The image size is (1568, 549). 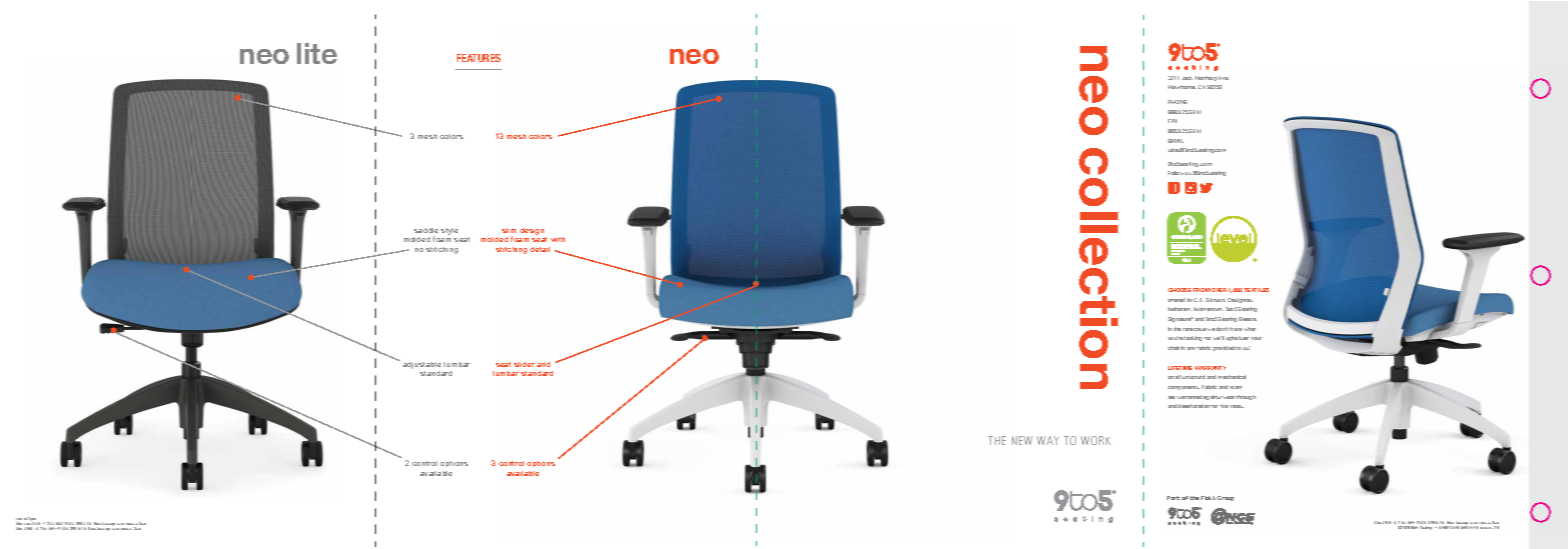 I want to click on CHOOSE, so click(x=1179, y=290).
